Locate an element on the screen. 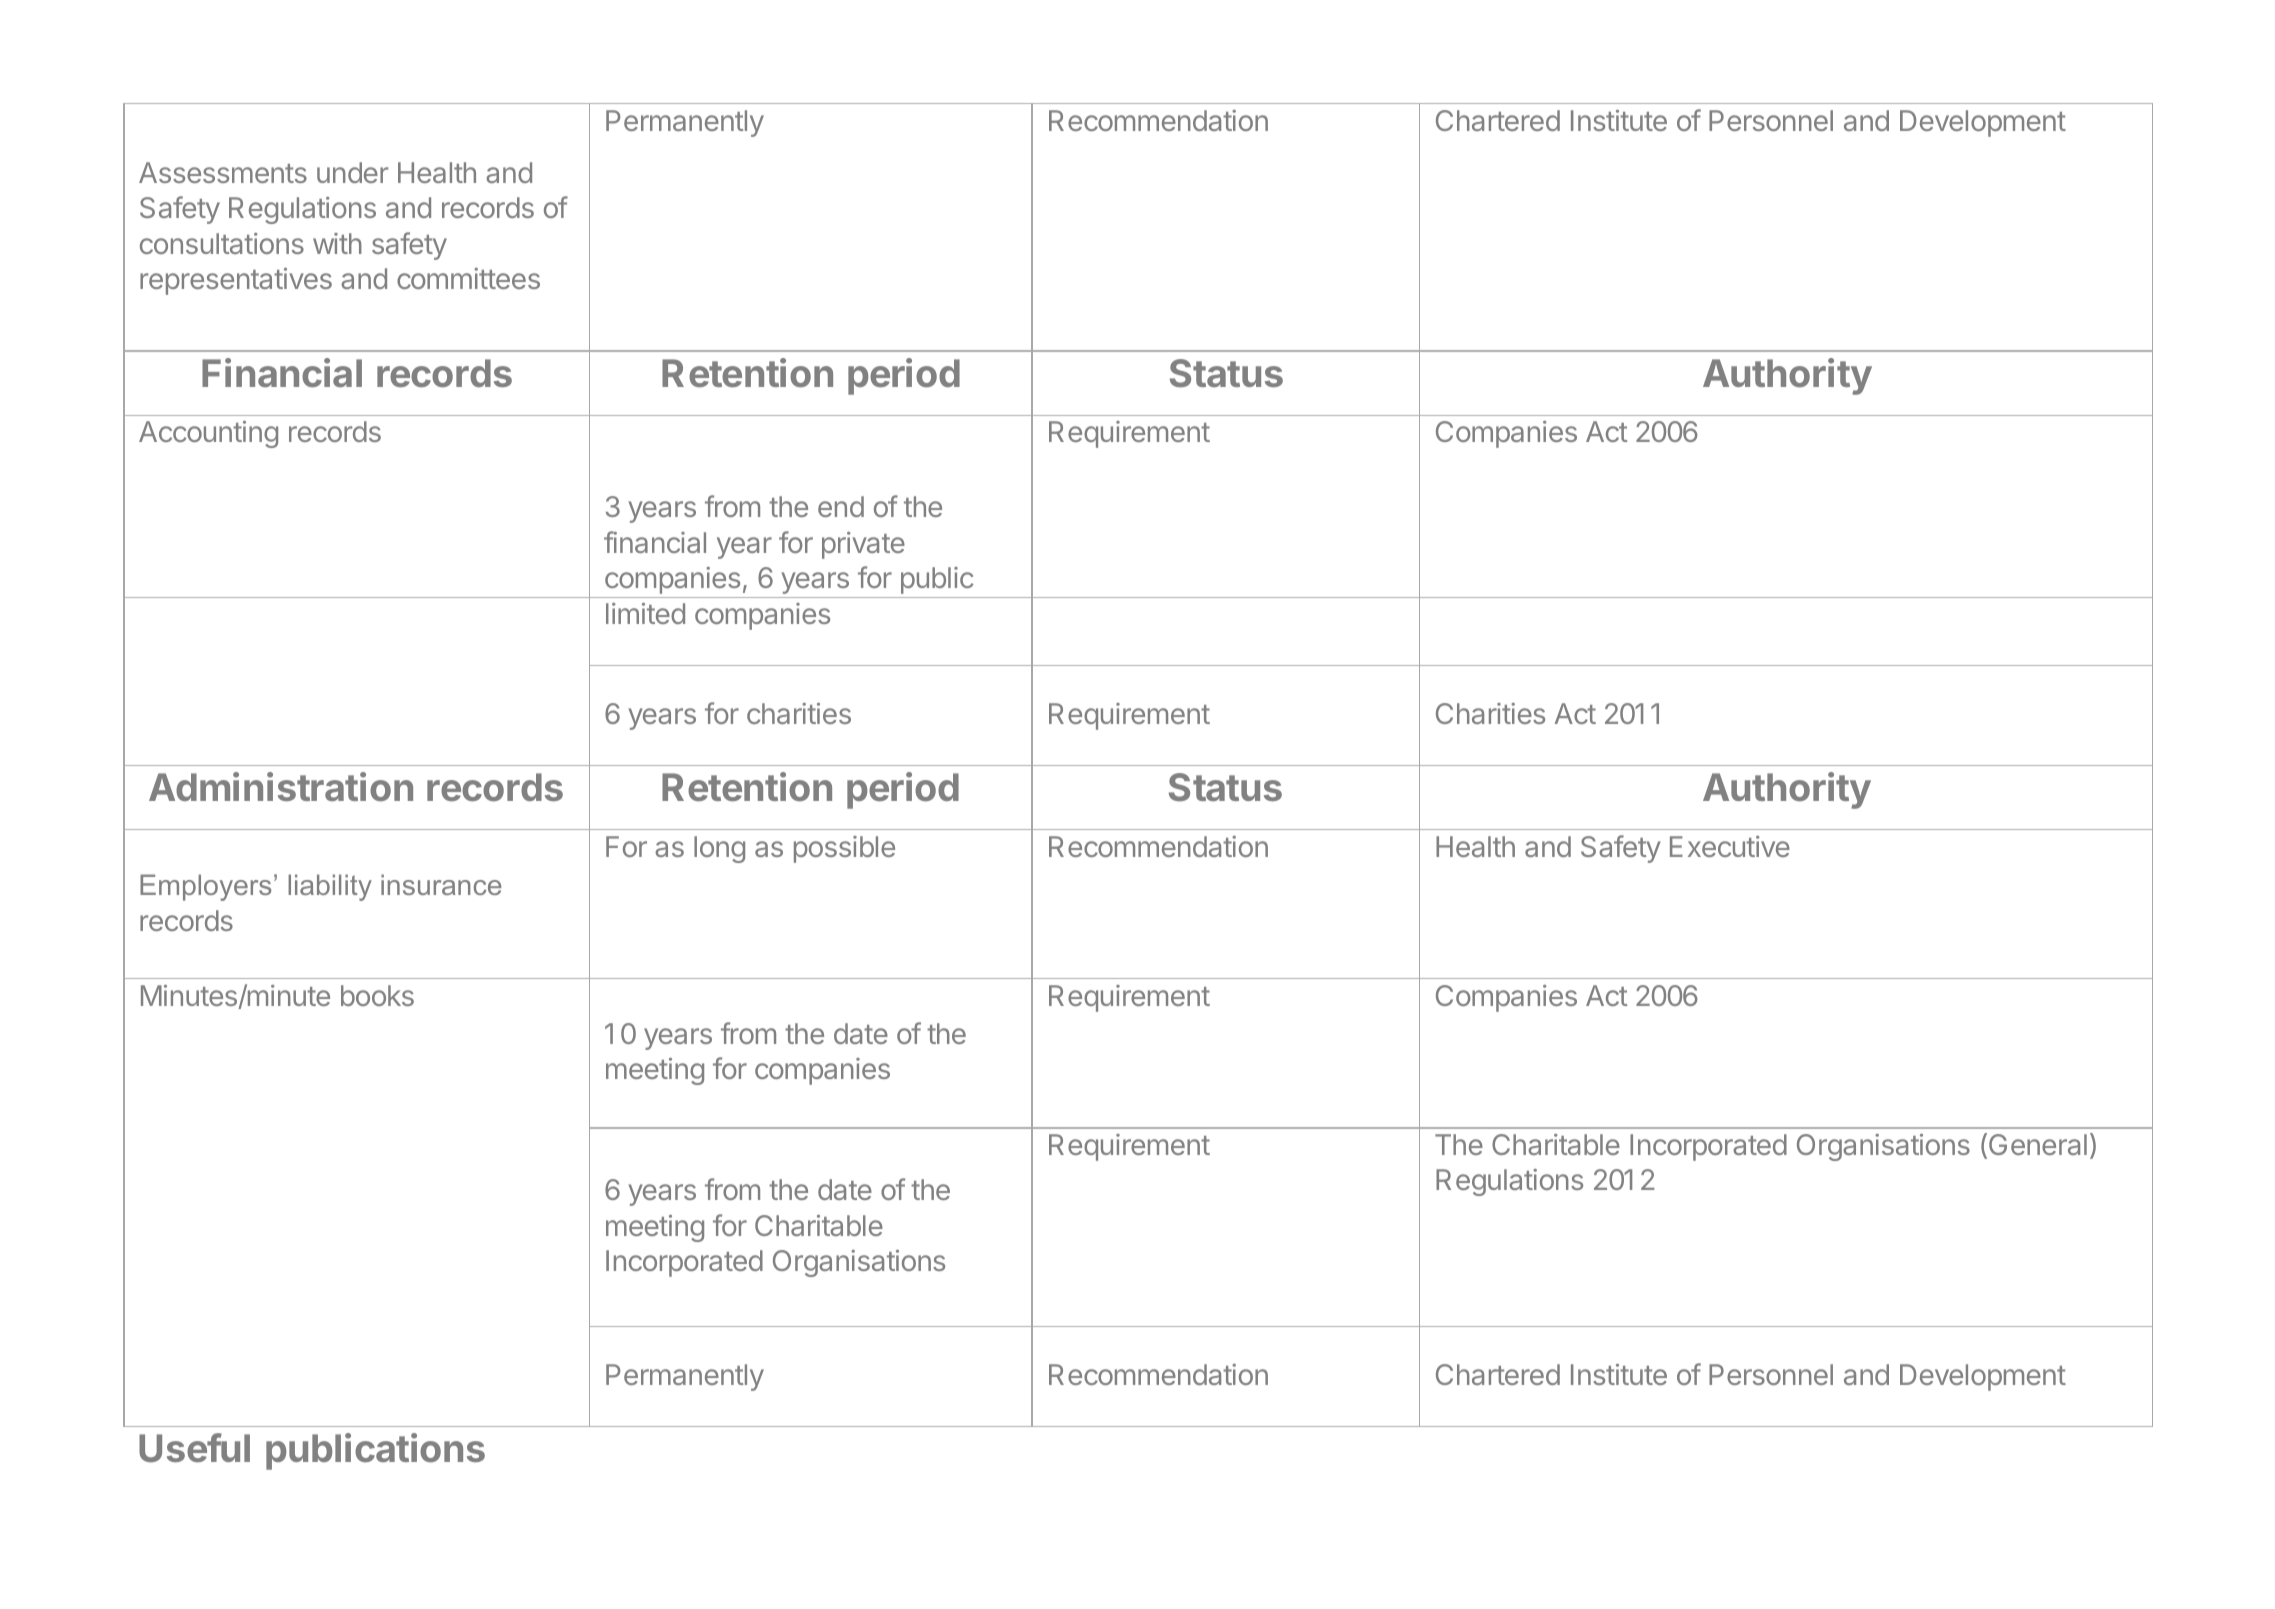 Image resolution: width=2275 pixels, height=1609 pixels. General is located at coordinates (2038, 1144).
